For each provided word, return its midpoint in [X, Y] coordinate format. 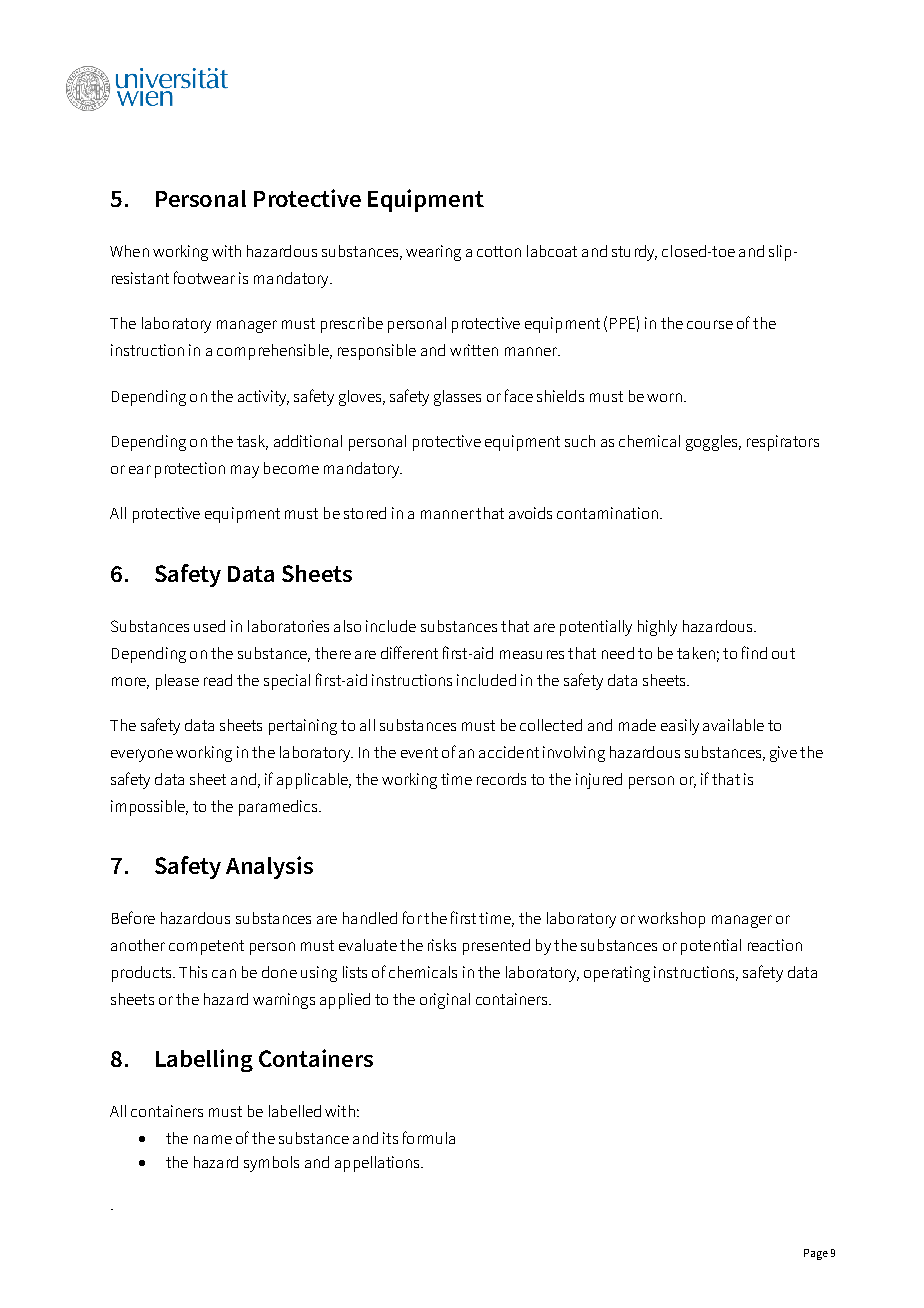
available [733, 725]
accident [509, 752]
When [129, 251]
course [710, 324]
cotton [499, 251]
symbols [271, 1164]
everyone [142, 755]
